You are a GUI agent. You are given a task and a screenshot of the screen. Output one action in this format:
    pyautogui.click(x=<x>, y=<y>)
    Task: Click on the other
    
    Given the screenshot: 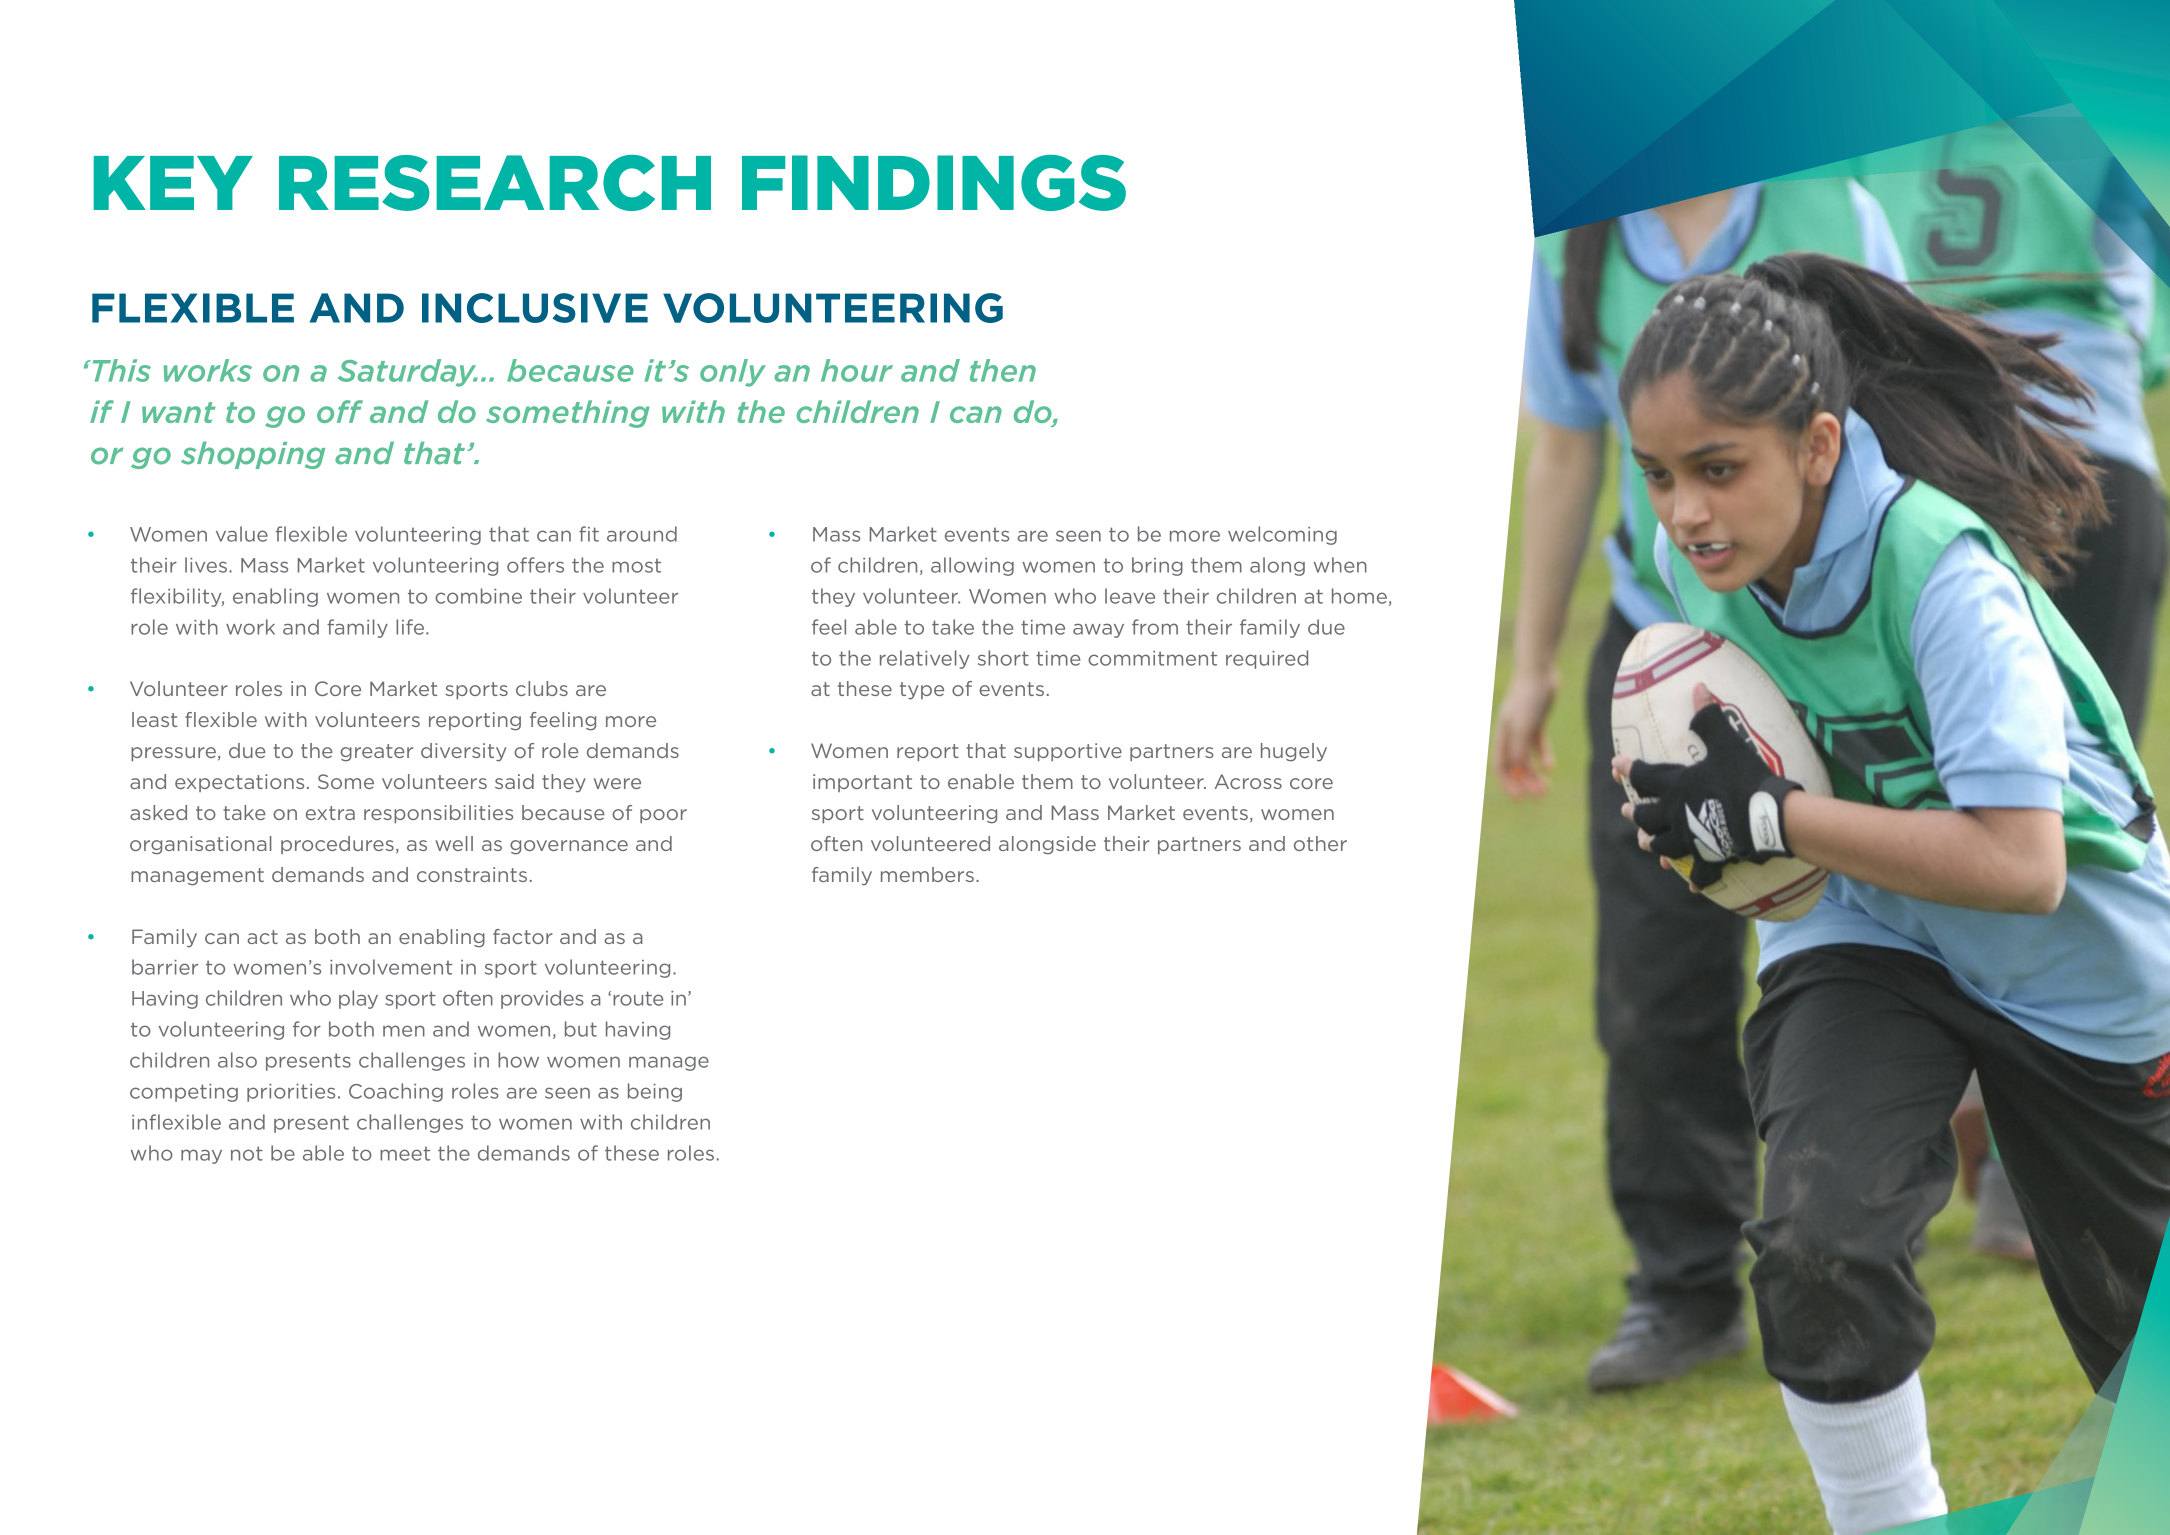 What is the action you would take?
    pyautogui.click(x=1320, y=843)
